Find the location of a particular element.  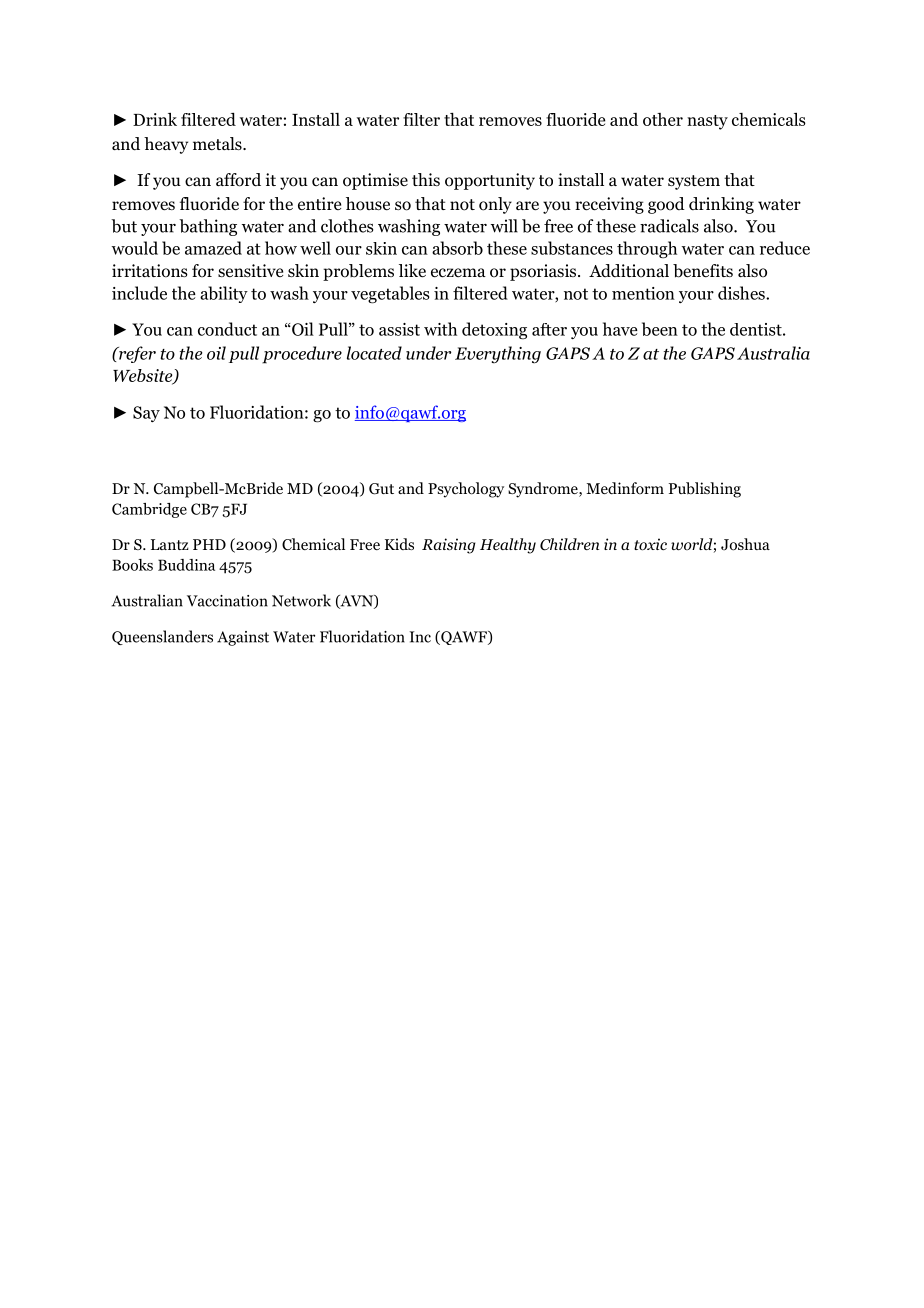

Psychology is located at coordinates (466, 490).
